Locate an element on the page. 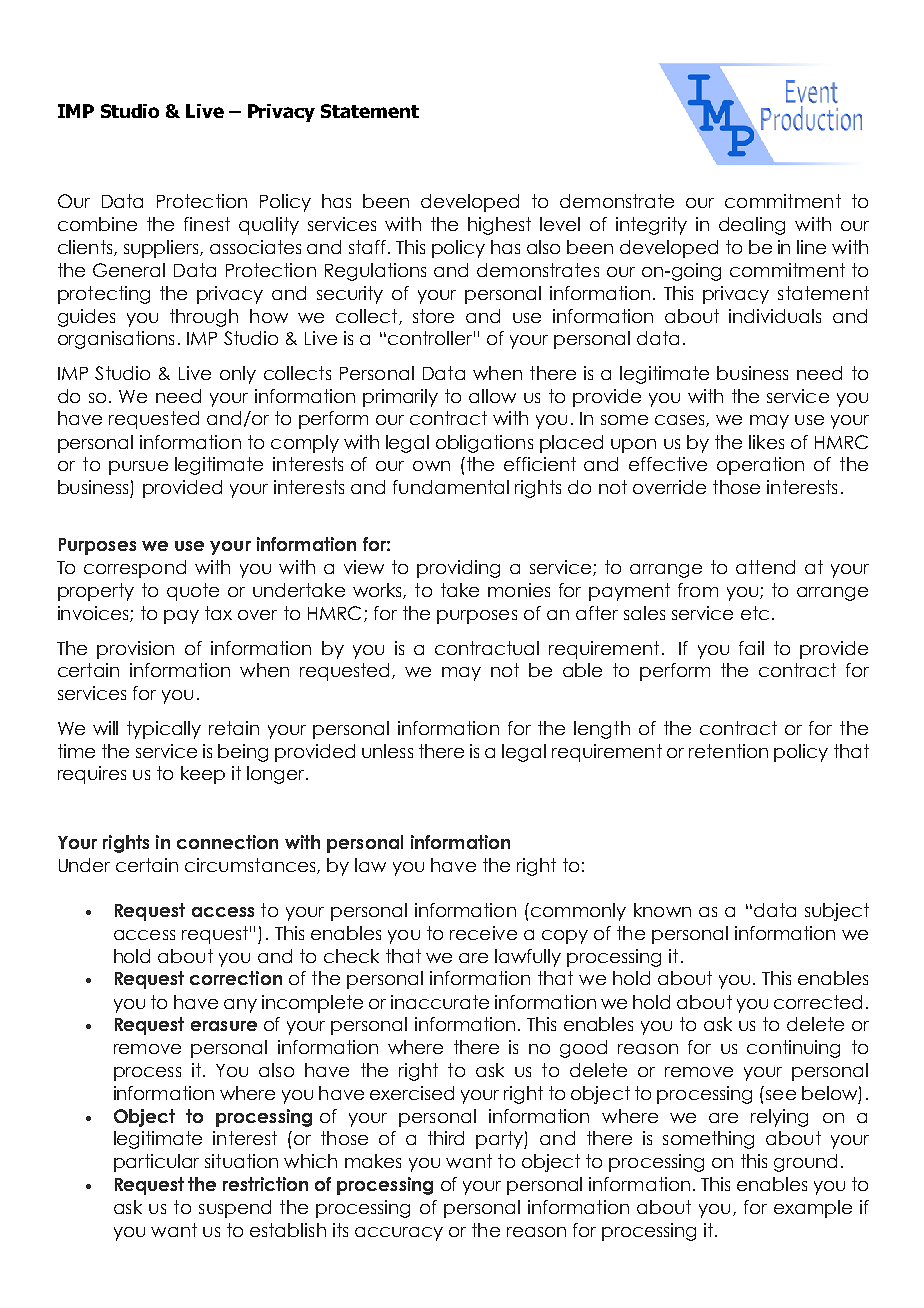 The image size is (924, 1308). receive is located at coordinates (483, 933).
